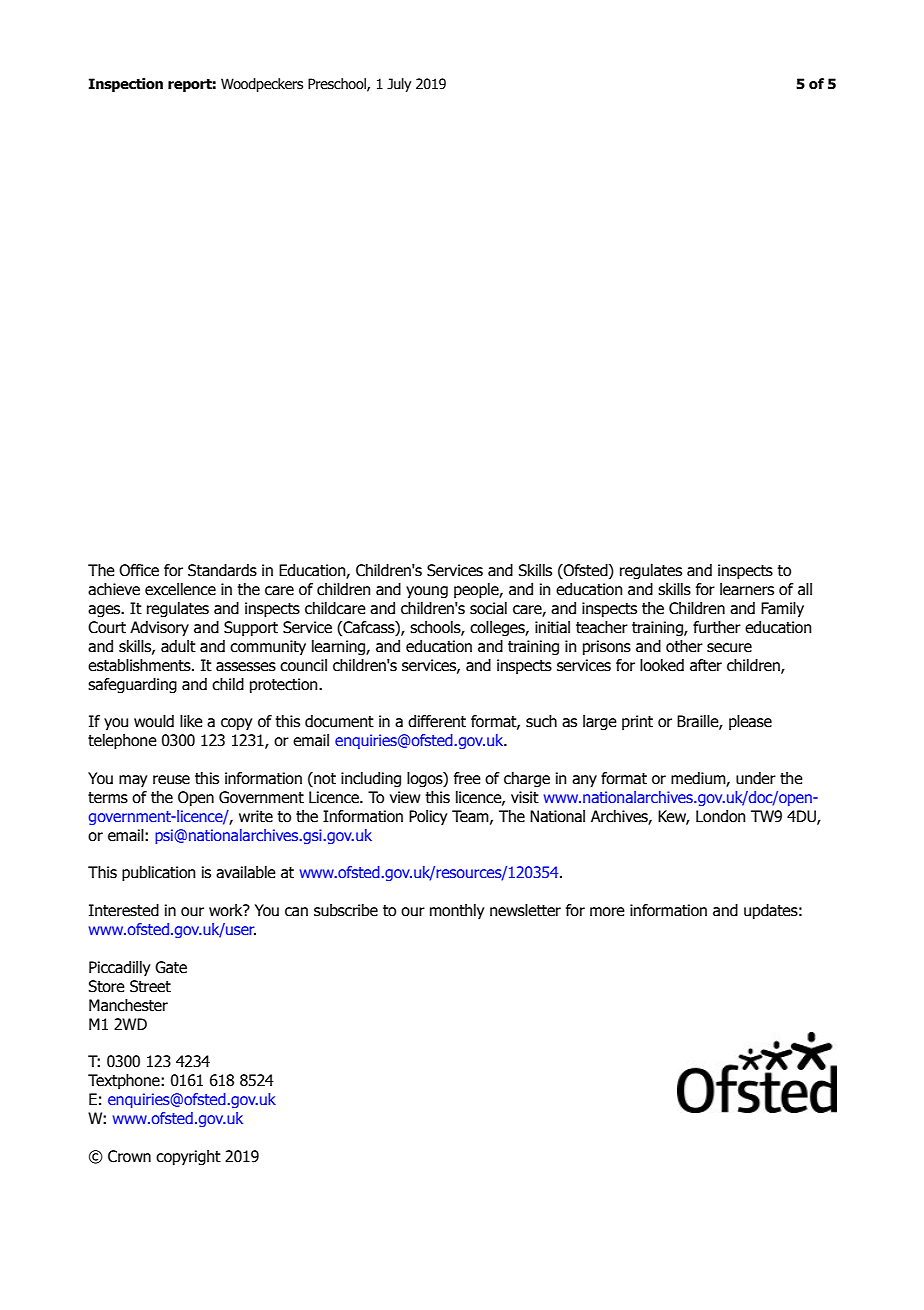 Image resolution: width=924 pixels, height=1310 pixels. What do you see at coordinates (805, 589) in the screenshot?
I see `all` at bounding box center [805, 589].
